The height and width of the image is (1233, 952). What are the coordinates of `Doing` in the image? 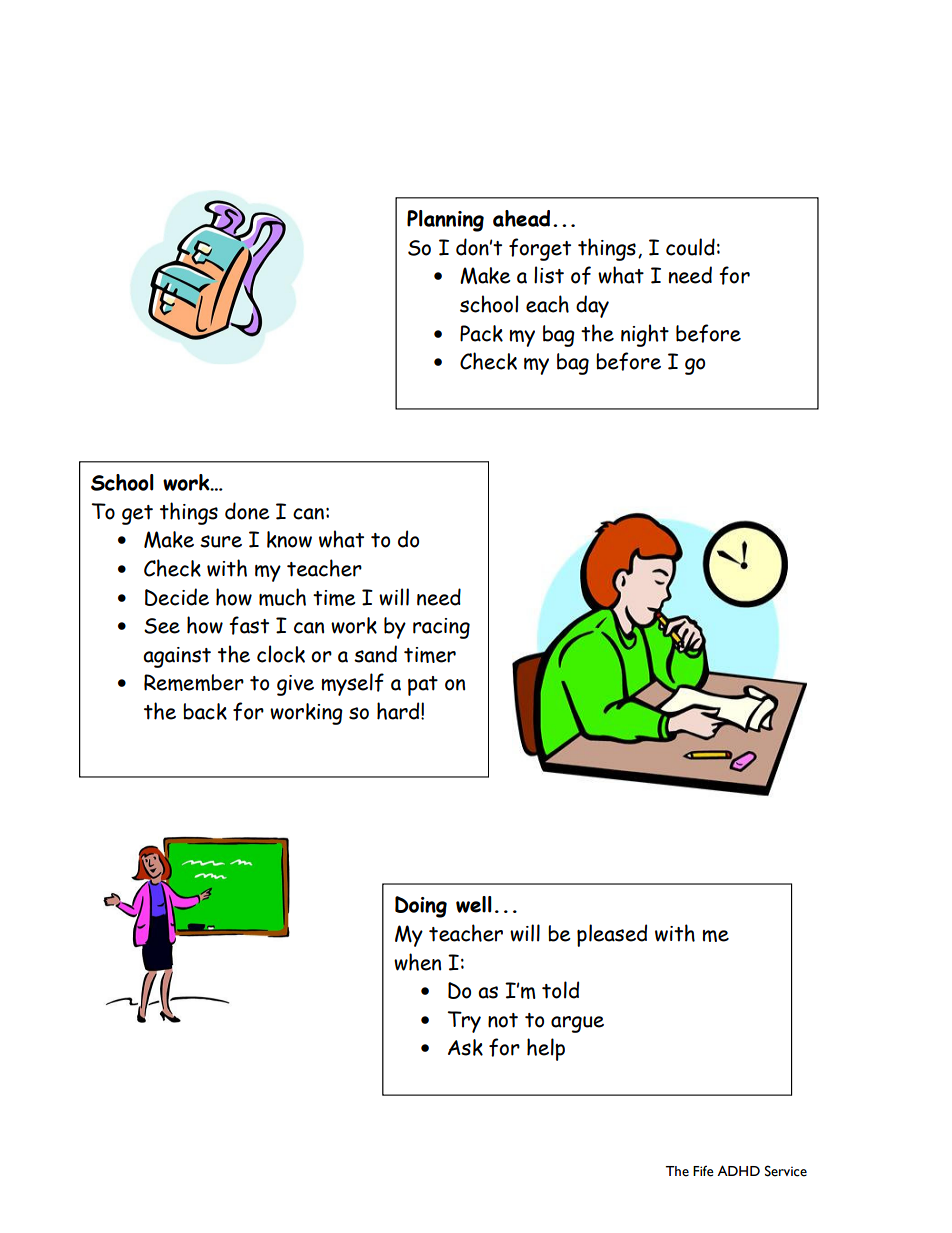 It's located at (421, 907).
